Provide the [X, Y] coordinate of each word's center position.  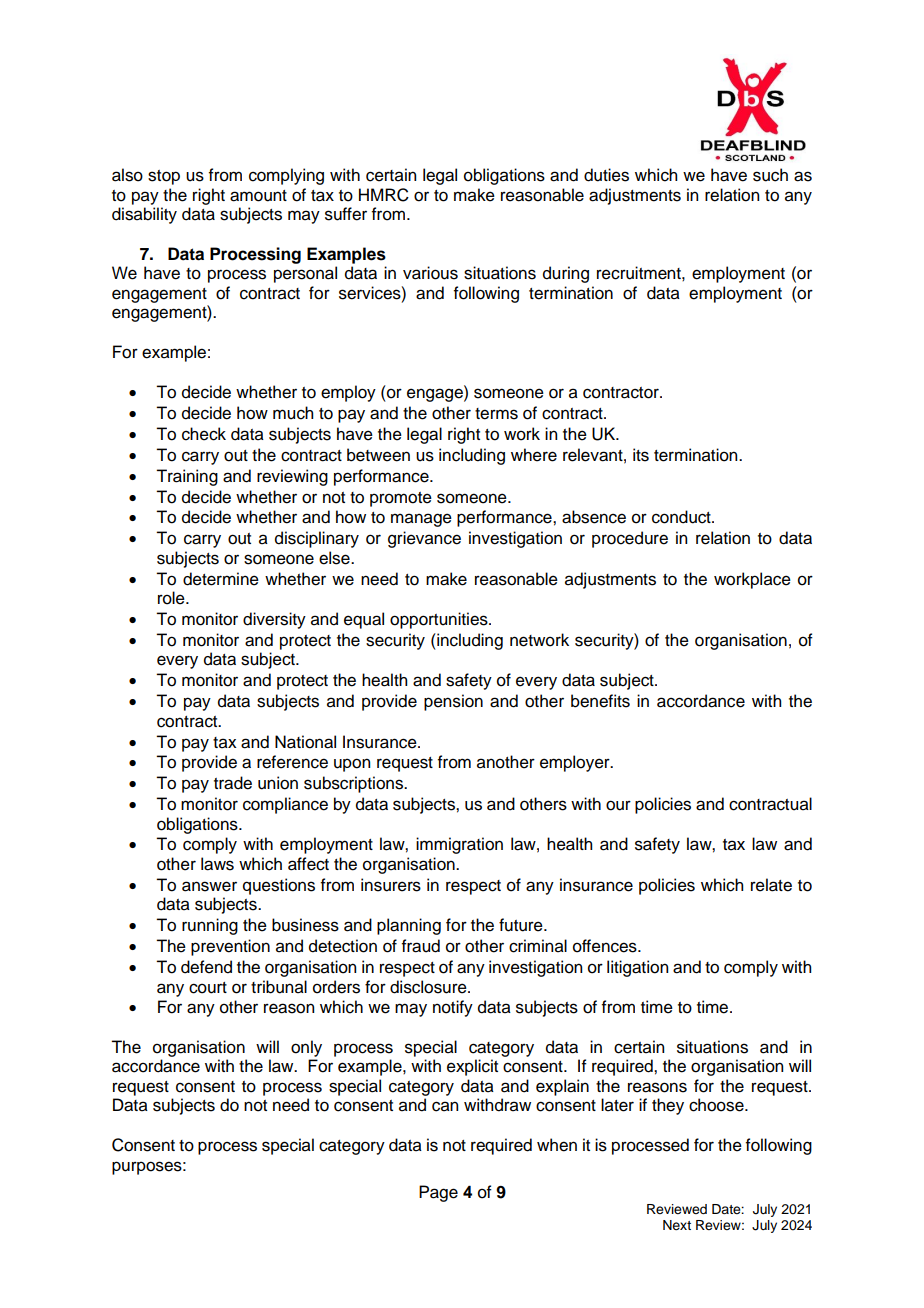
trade [233, 783]
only [306, 1048]
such [770, 175]
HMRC [384, 195]
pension [453, 702]
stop [164, 177]
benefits [600, 701]
